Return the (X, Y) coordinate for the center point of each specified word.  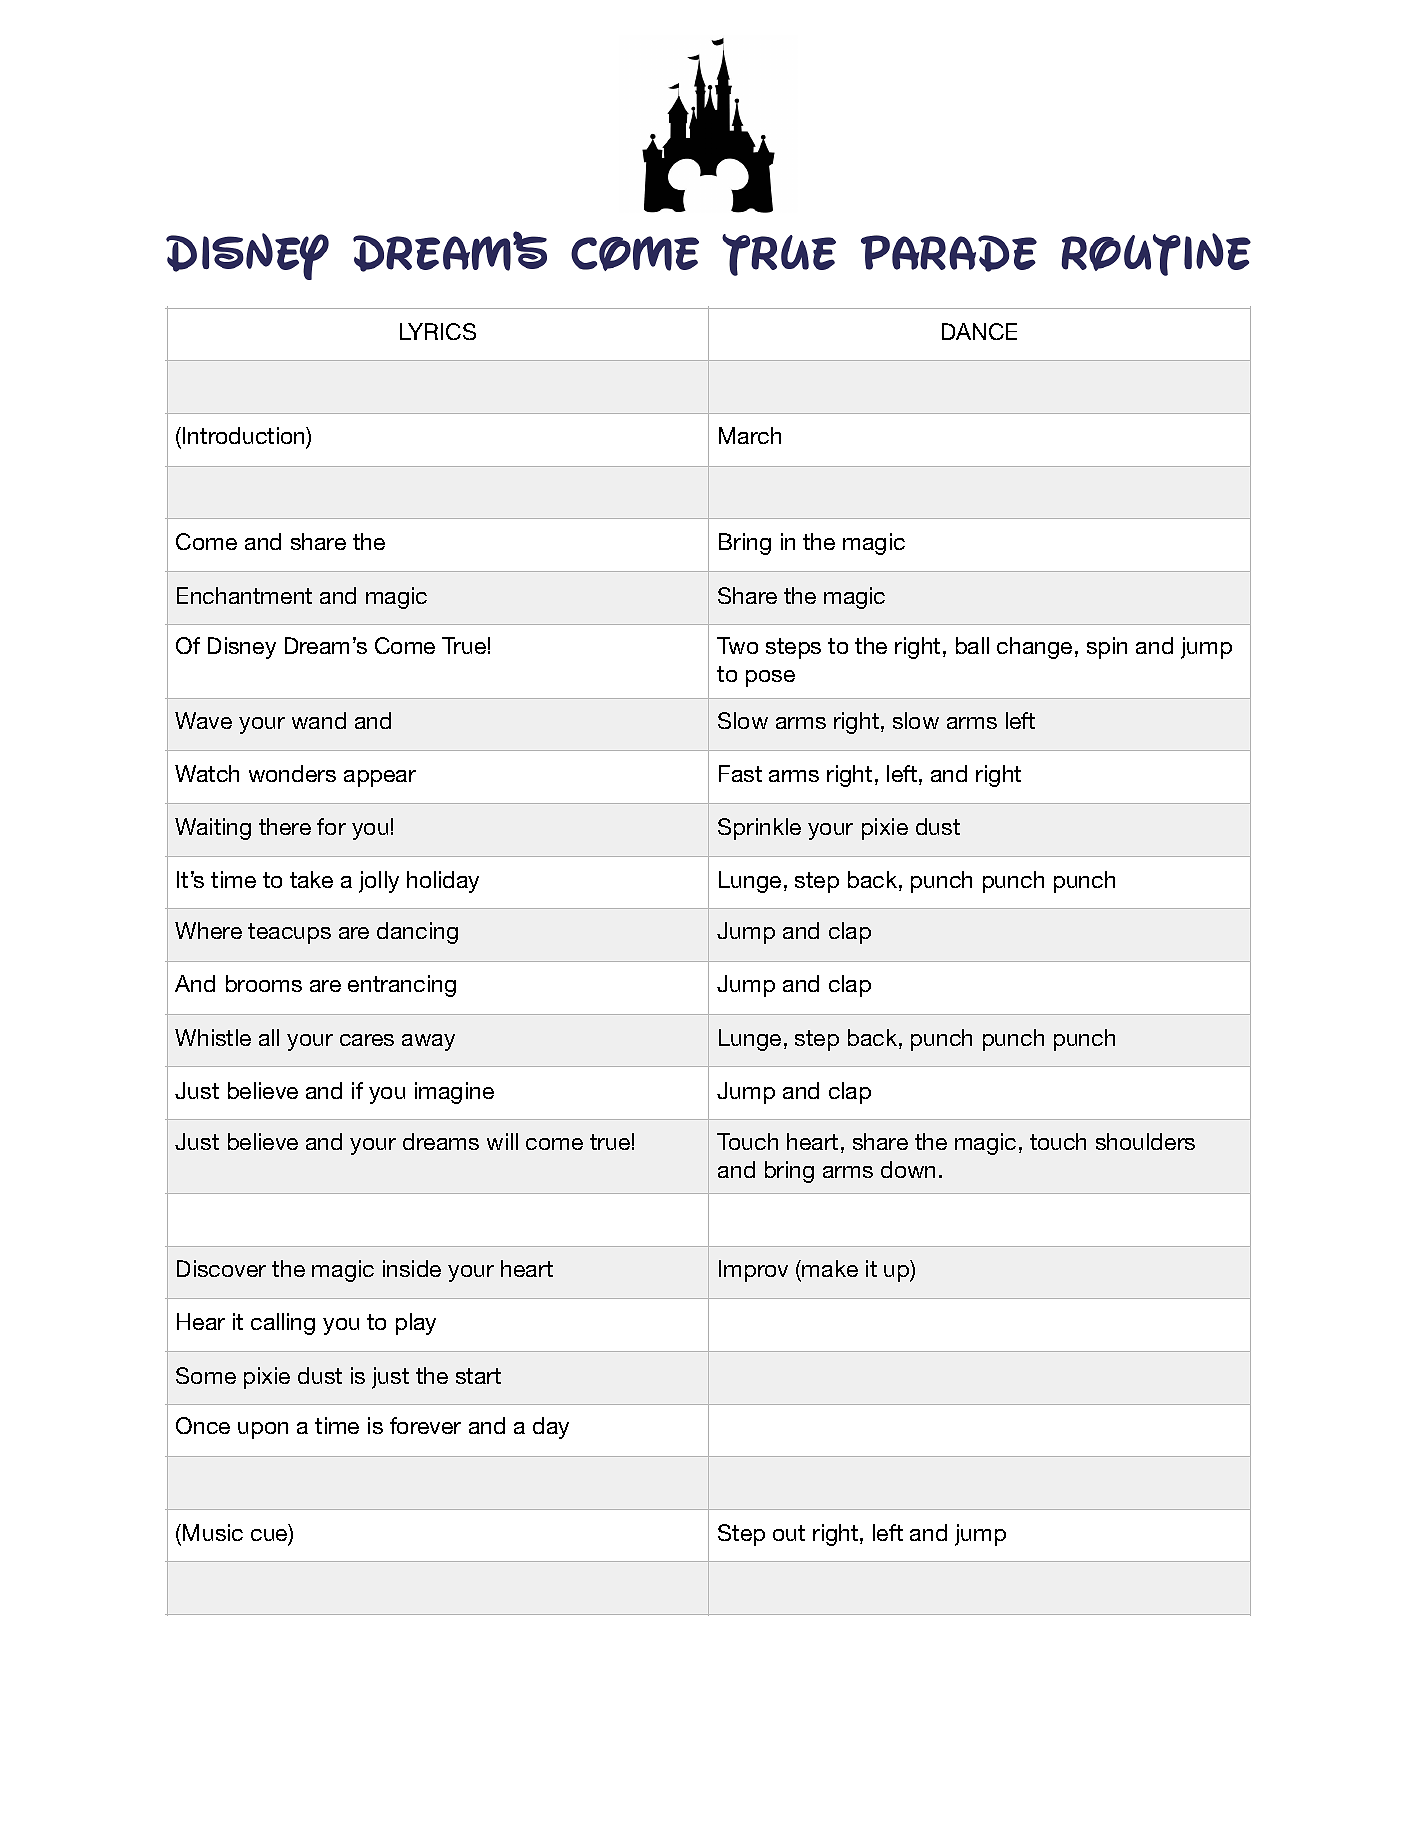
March (750, 435)
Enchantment (244, 595)
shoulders (1145, 1141)
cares (367, 1040)
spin (1107, 648)
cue (270, 1536)
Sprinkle (759, 829)
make (830, 1268)
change (1034, 648)
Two (737, 645)
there (285, 826)
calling (283, 1324)
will (502, 1141)
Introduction (245, 435)
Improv (753, 1271)
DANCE (979, 331)
